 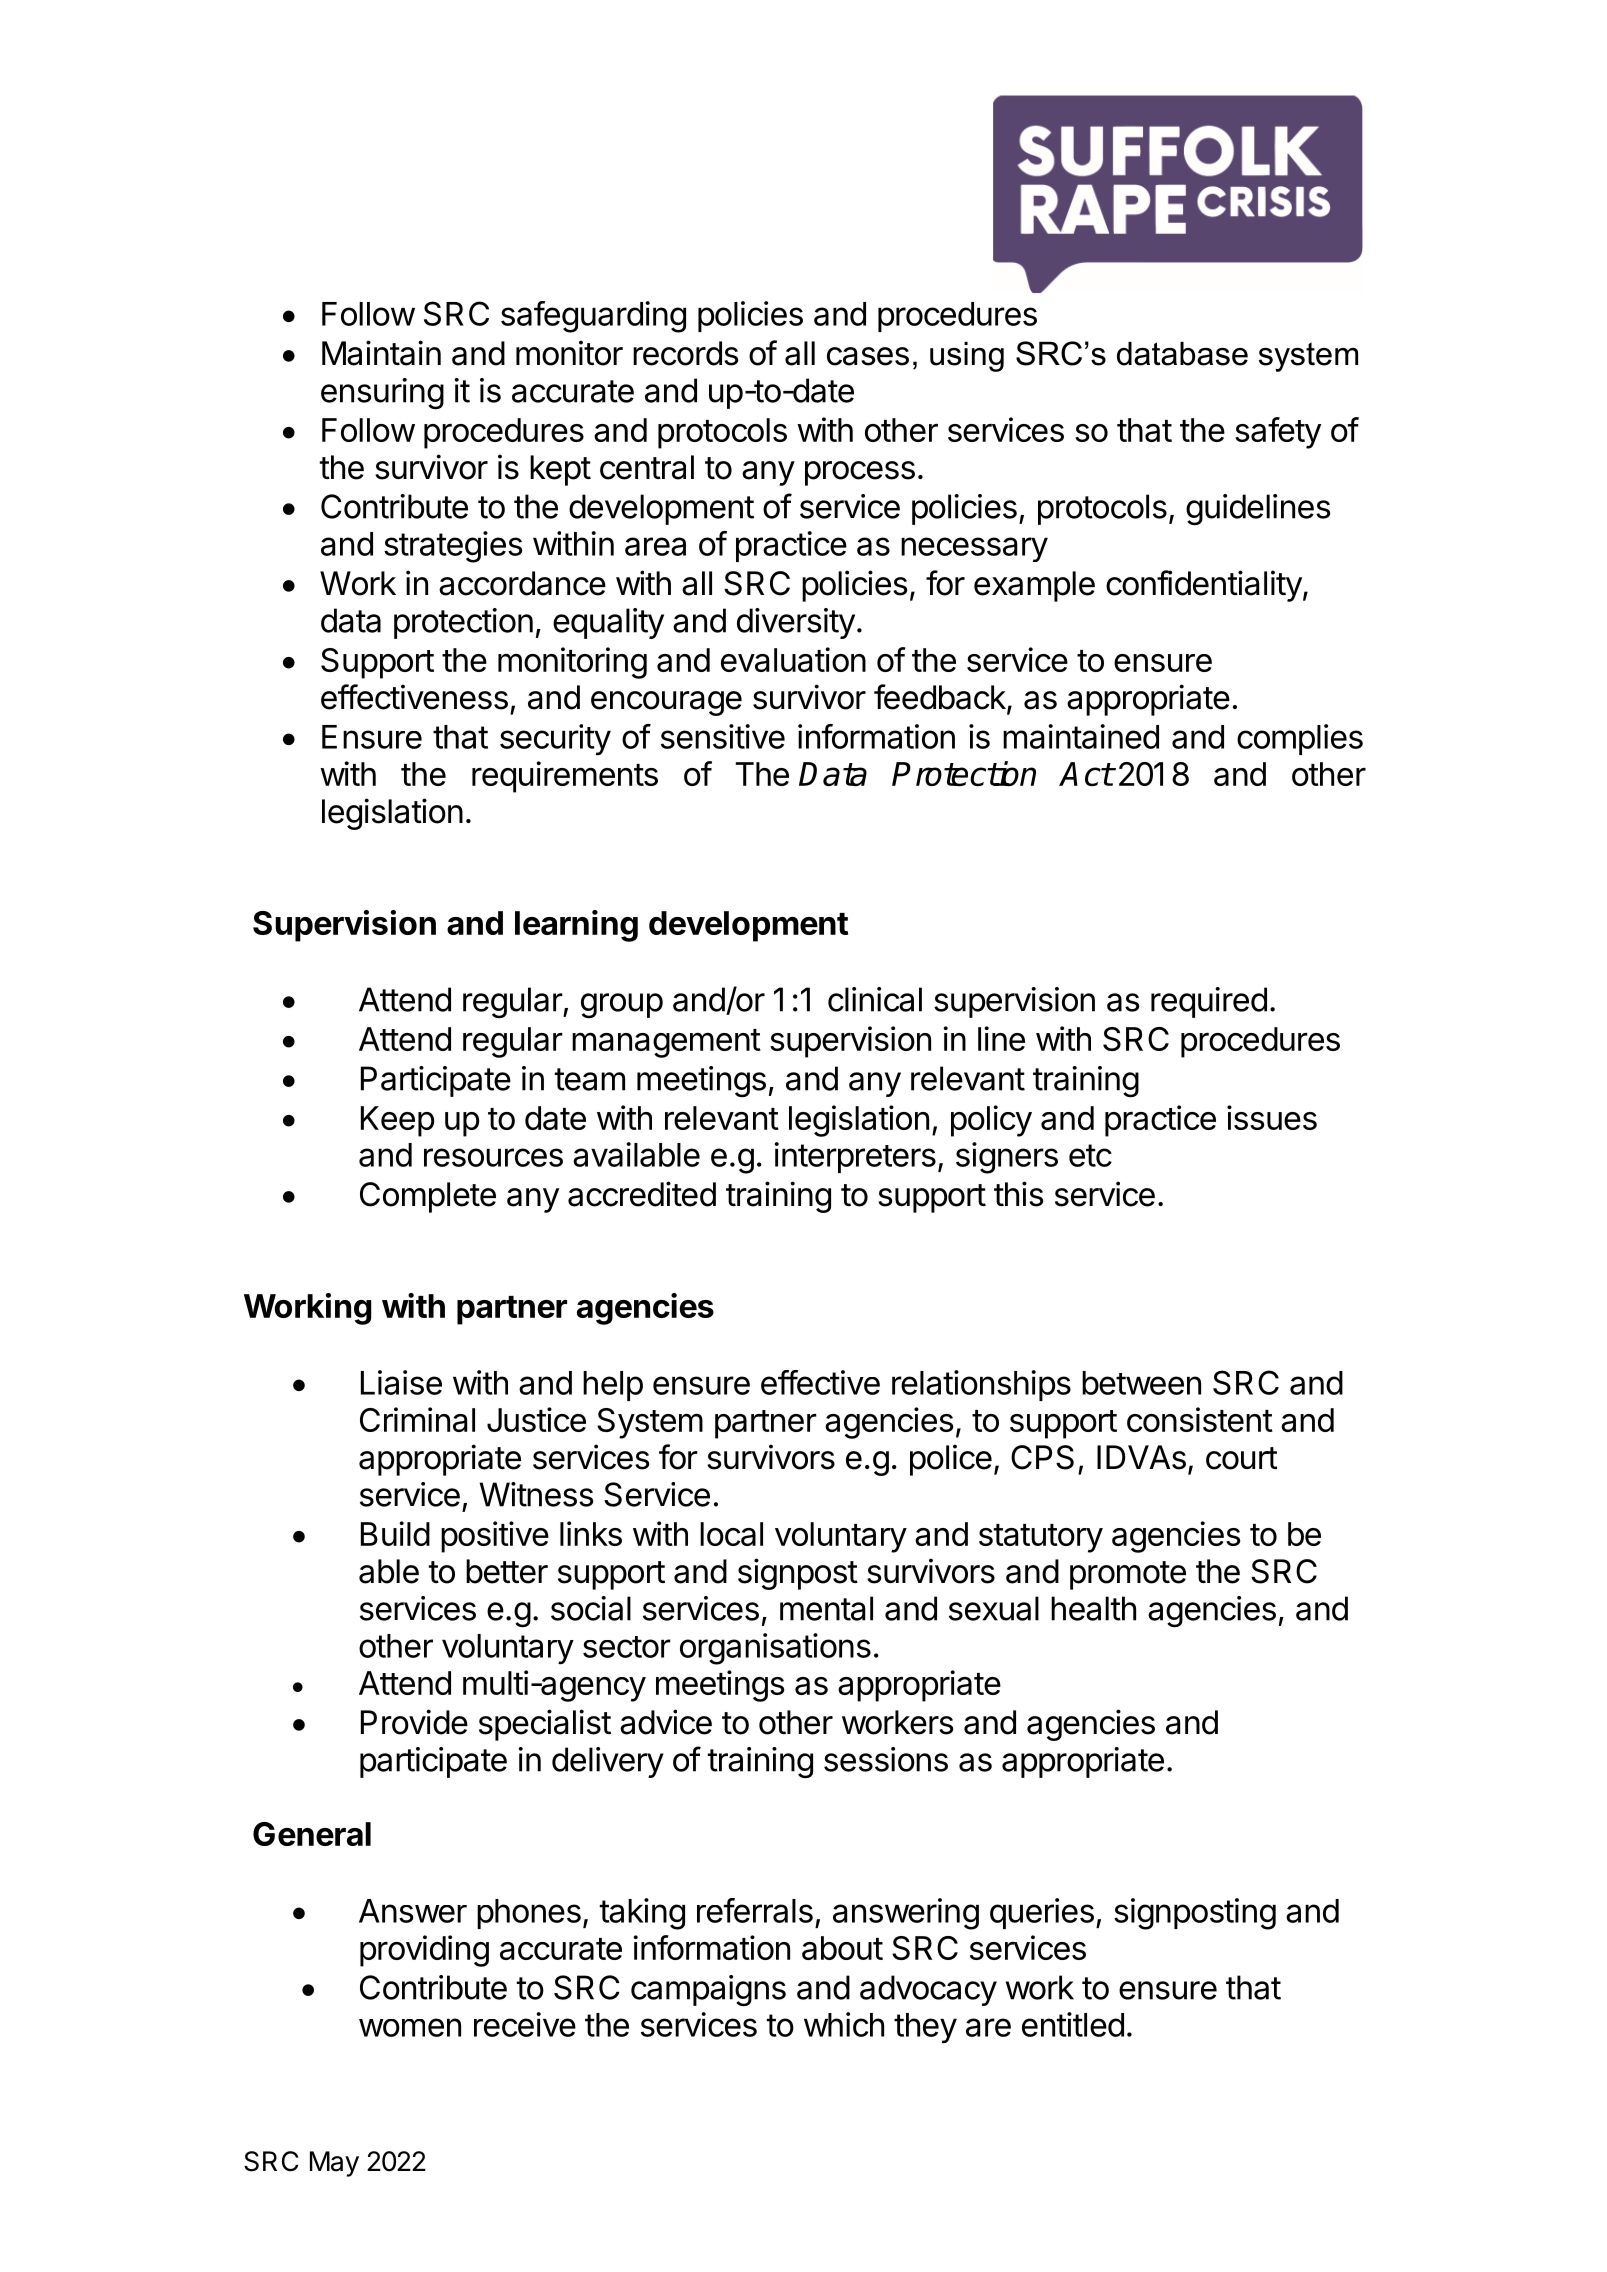 What do you see at coordinates (395, 1533) in the screenshot?
I see `Build` at bounding box center [395, 1533].
